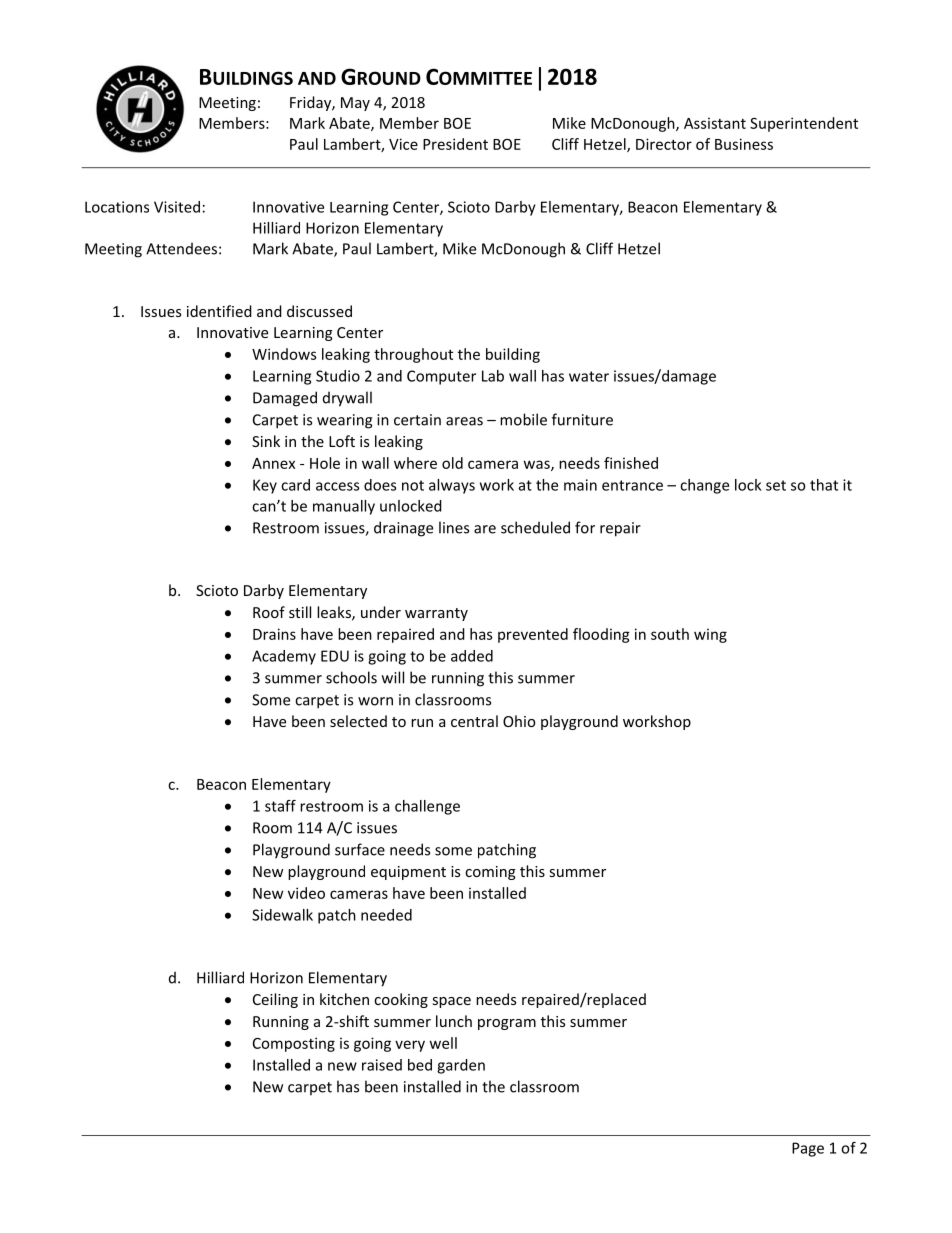 The height and width of the document is (1233, 952). Describe the element at coordinates (177, 207) in the document. I see `Visited` at that location.
